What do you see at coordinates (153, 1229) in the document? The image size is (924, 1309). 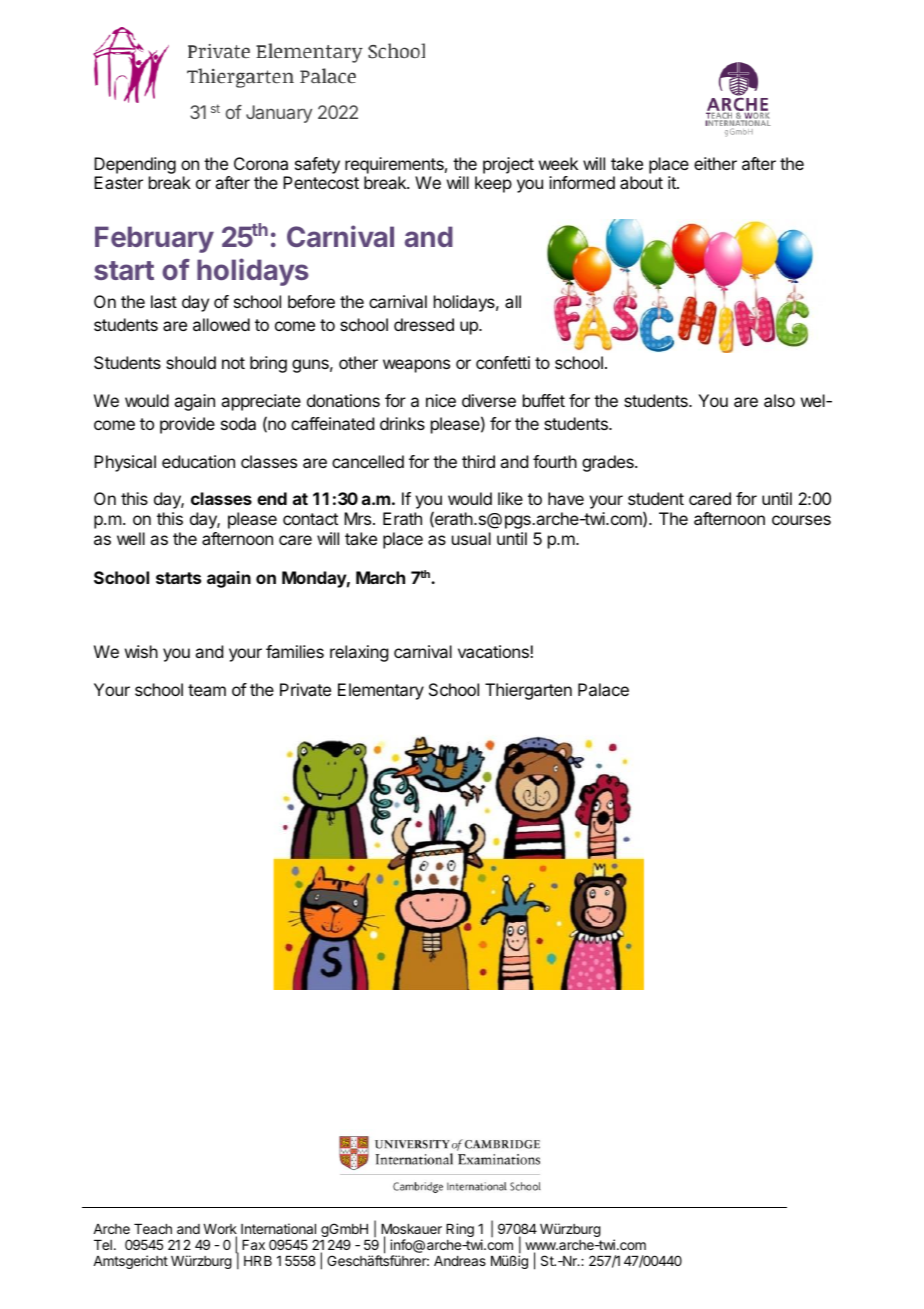 I see `Teach` at bounding box center [153, 1229].
